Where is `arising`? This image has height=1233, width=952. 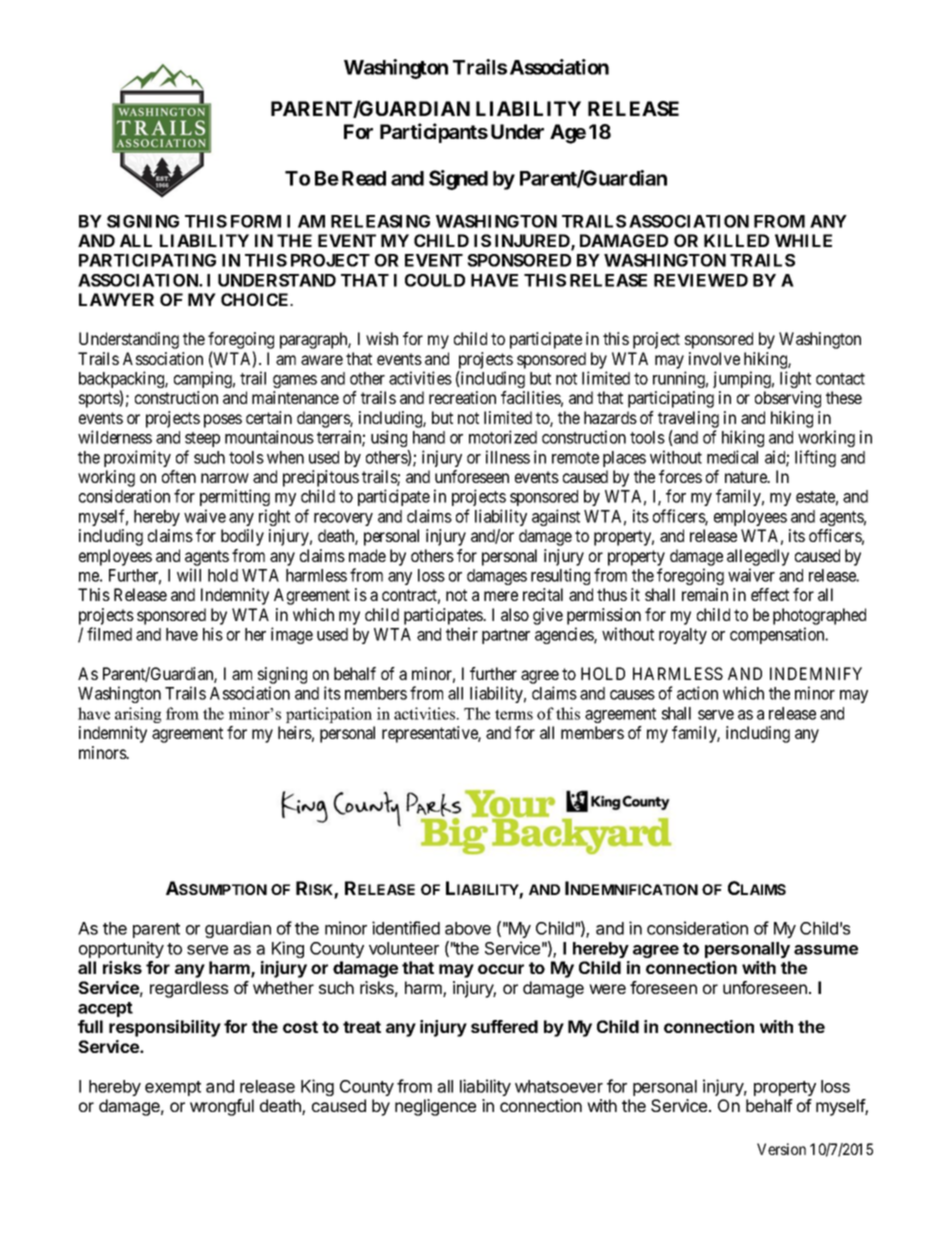 arising is located at coordinates (138, 715).
